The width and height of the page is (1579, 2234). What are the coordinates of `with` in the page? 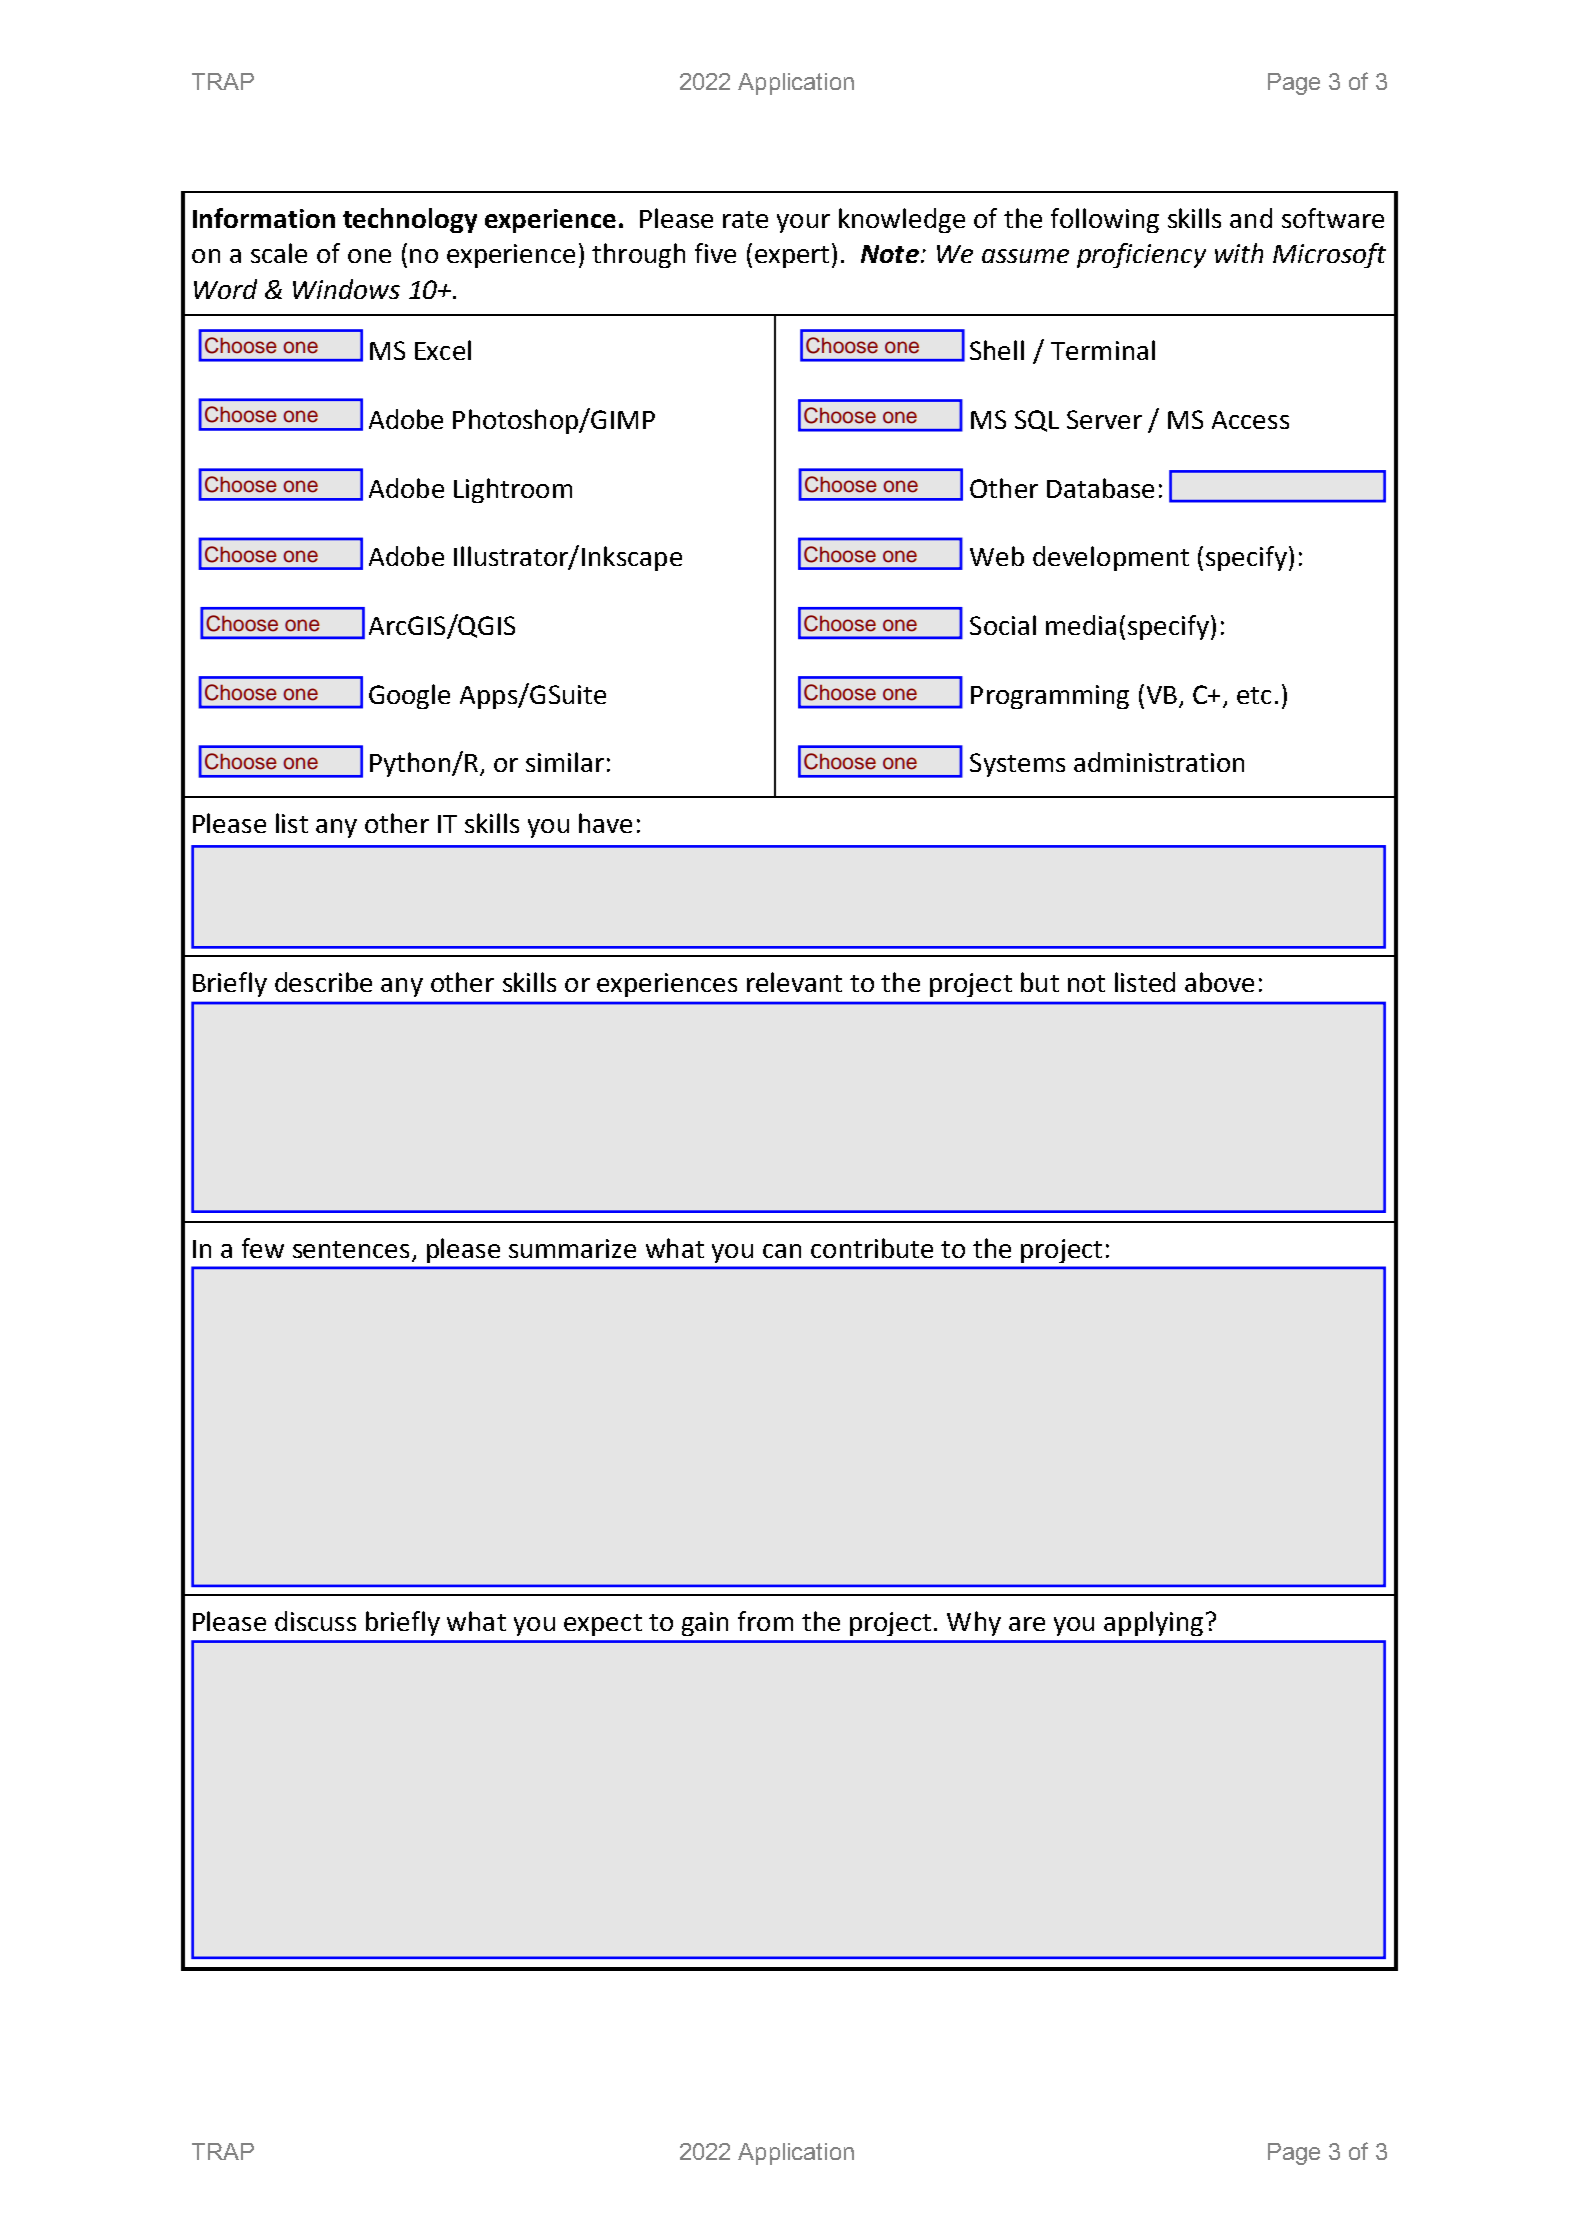 It's located at (1239, 253).
